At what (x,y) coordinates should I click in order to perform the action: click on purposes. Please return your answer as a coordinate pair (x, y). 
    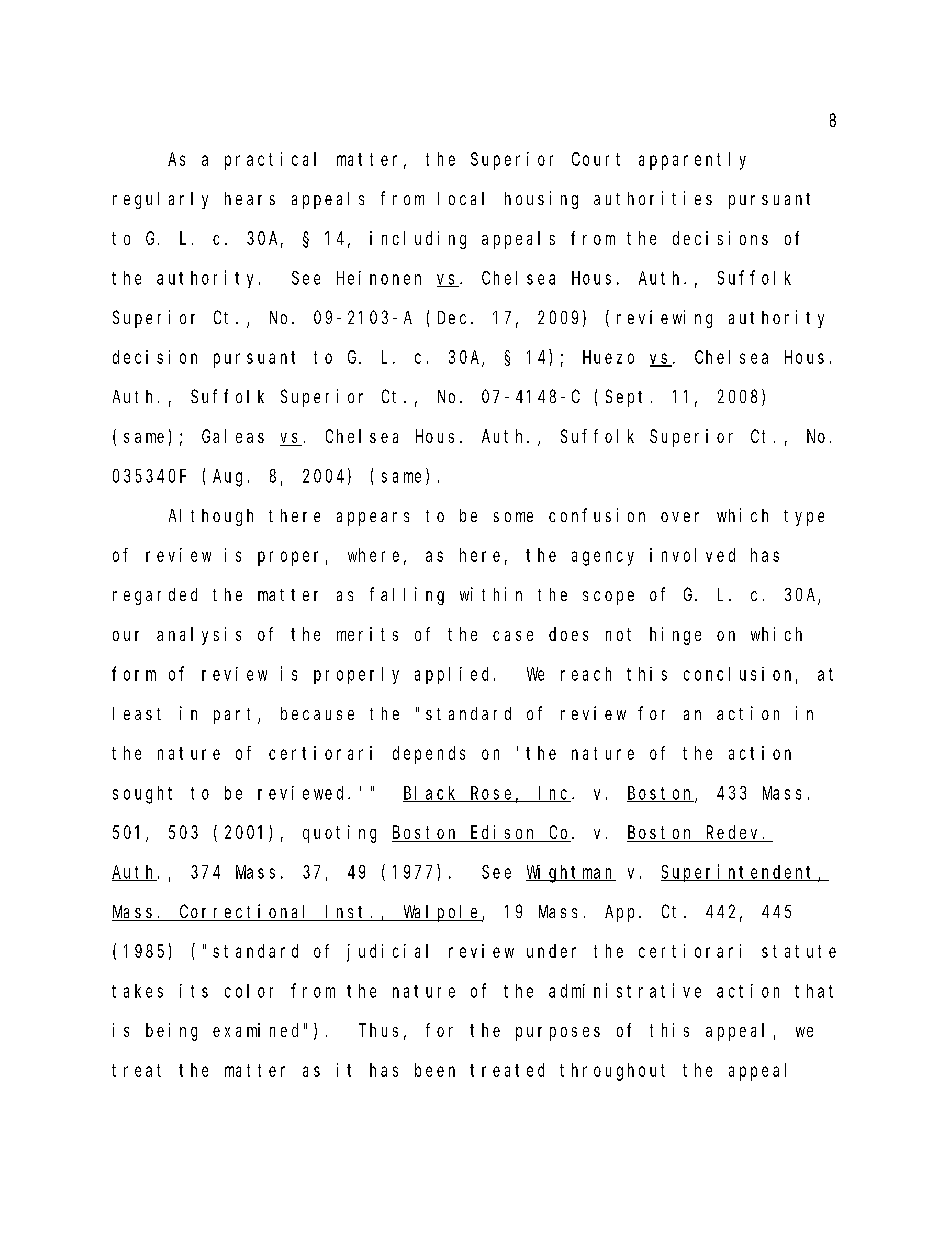
    Looking at the image, I should click on (558, 1034).
